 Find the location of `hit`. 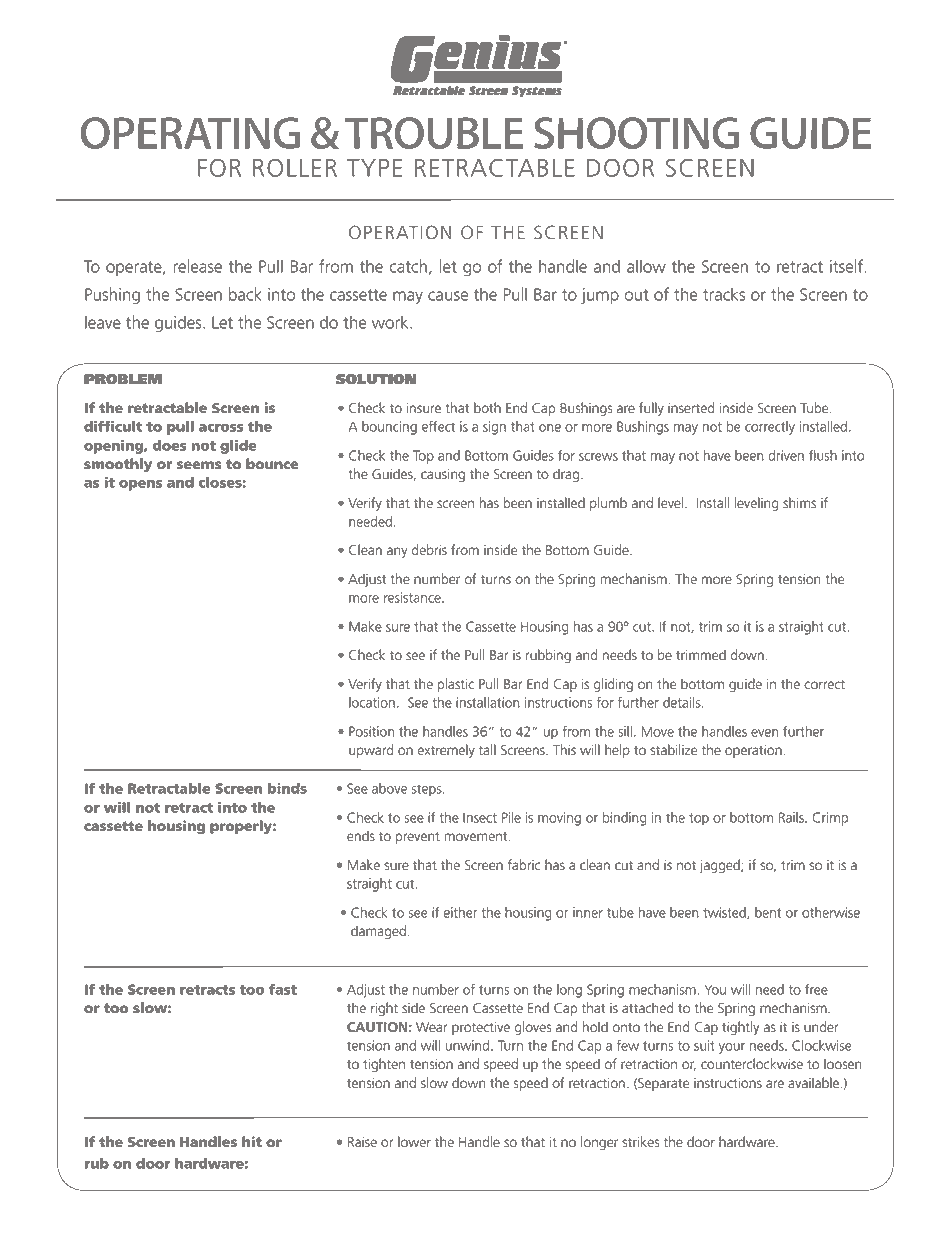

hit is located at coordinates (252, 1141).
